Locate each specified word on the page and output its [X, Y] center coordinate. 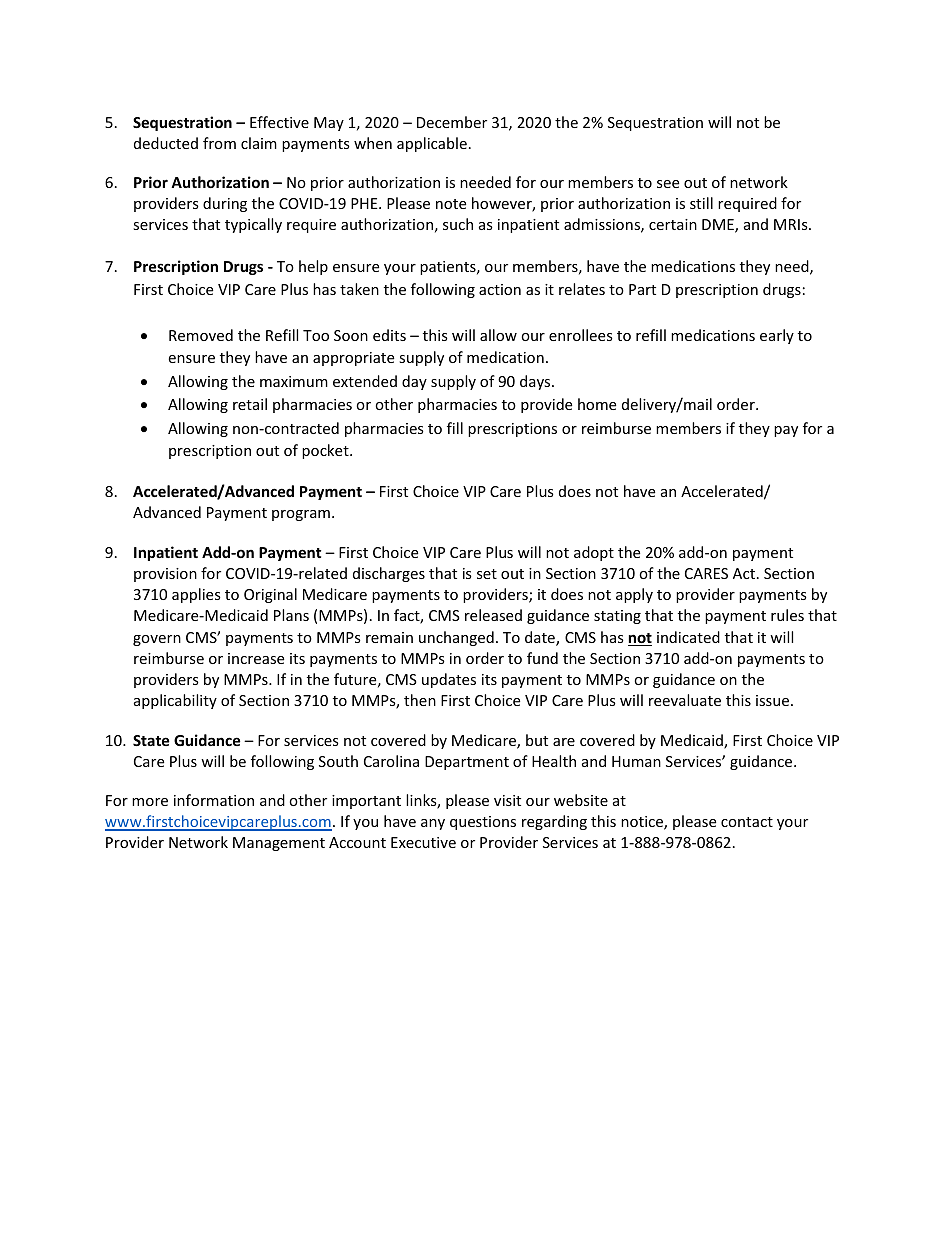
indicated [688, 637]
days [536, 382]
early [777, 336]
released [493, 615]
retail [250, 404]
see [668, 184]
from [219, 143]
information [214, 800]
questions [483, 823]
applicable [432, 144]
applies [196, 595]
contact [747, 822]
